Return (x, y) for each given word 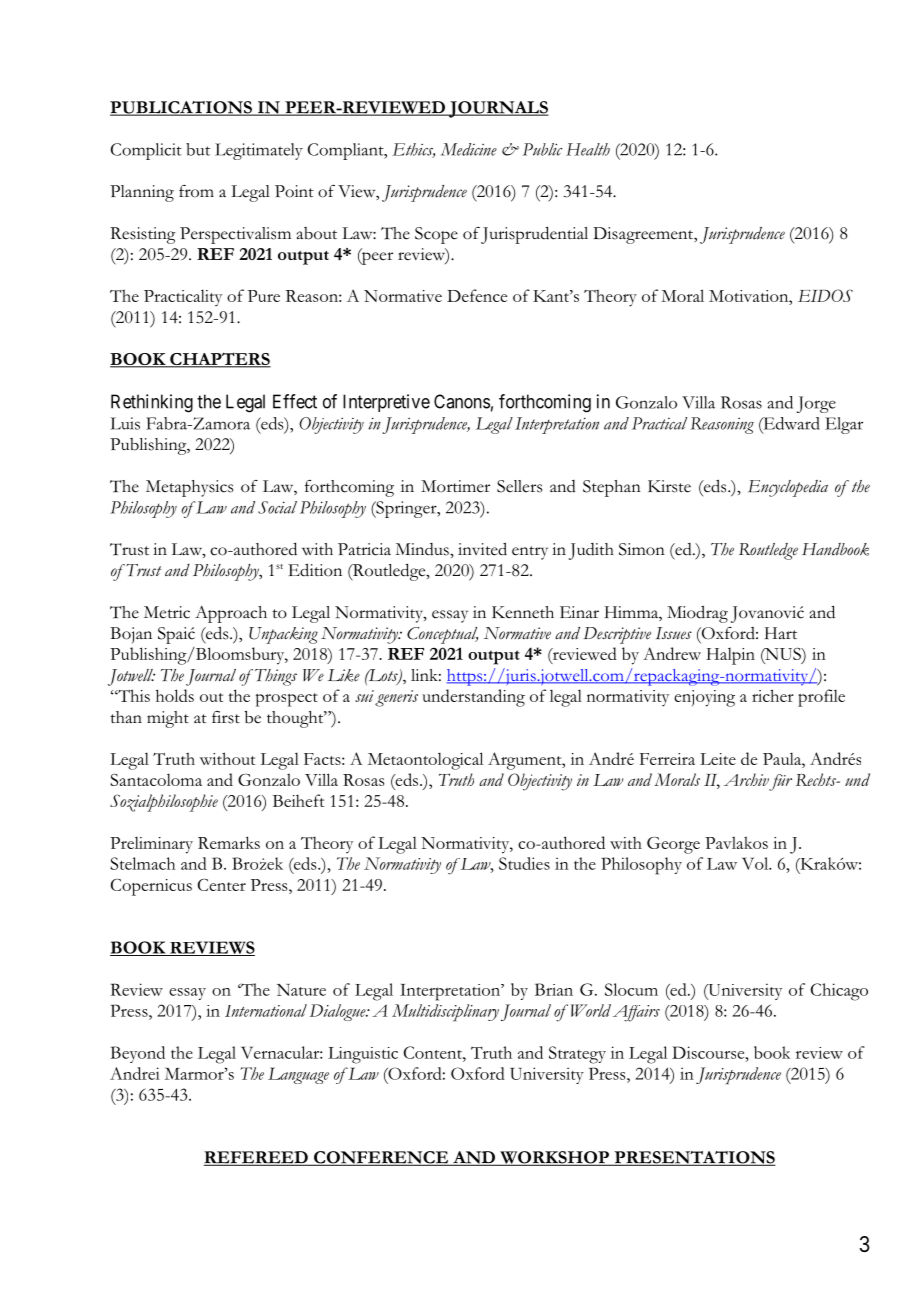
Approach (231, 614)
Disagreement (644, 235)
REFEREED (257, 1158)
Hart (781, 633)
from (196, 191)
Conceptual (442, 635)
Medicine (469, 149)
